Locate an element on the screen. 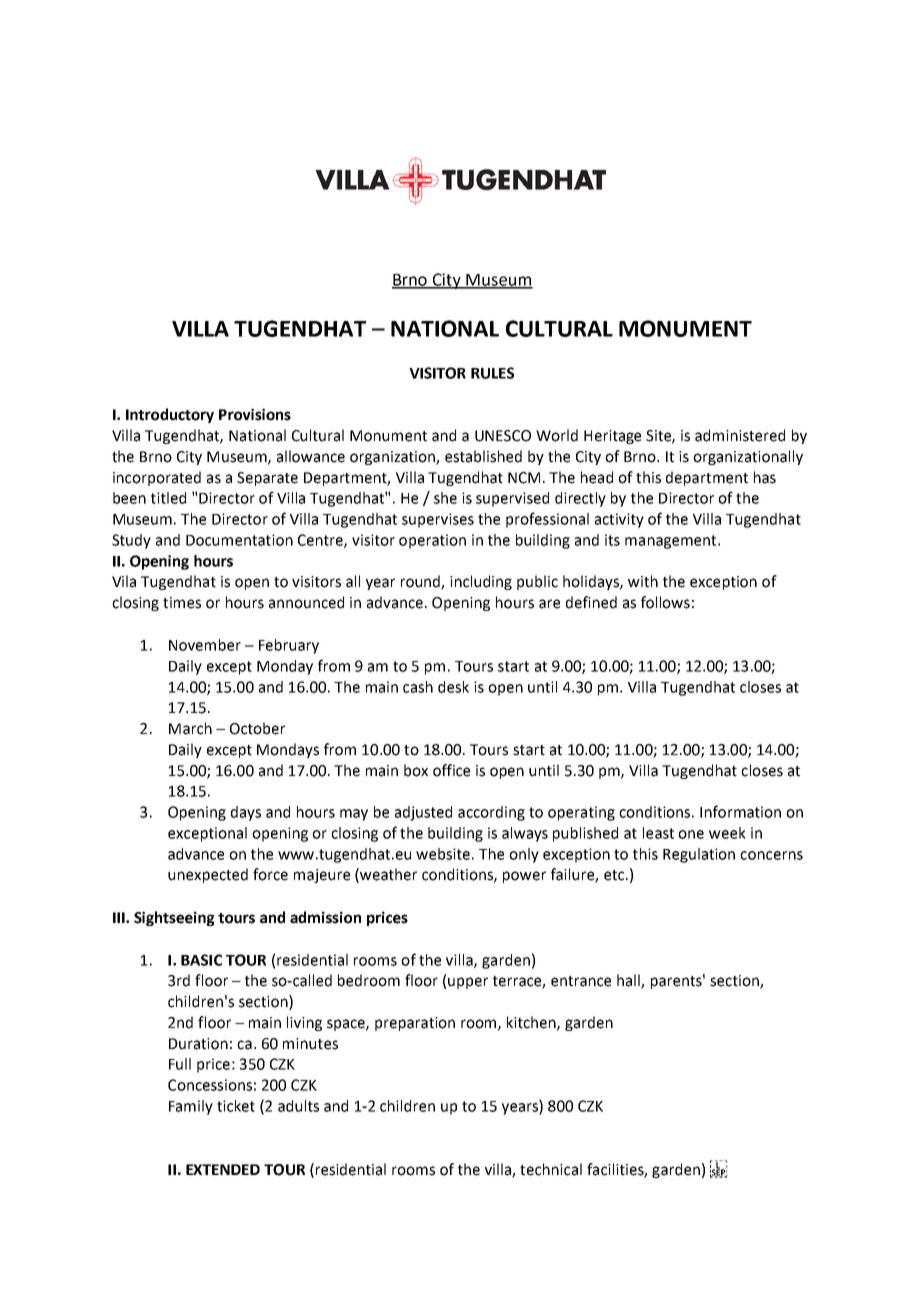 The width and height of the screenshot is (924, 1308). Information is located at coordinates (740, 811).
